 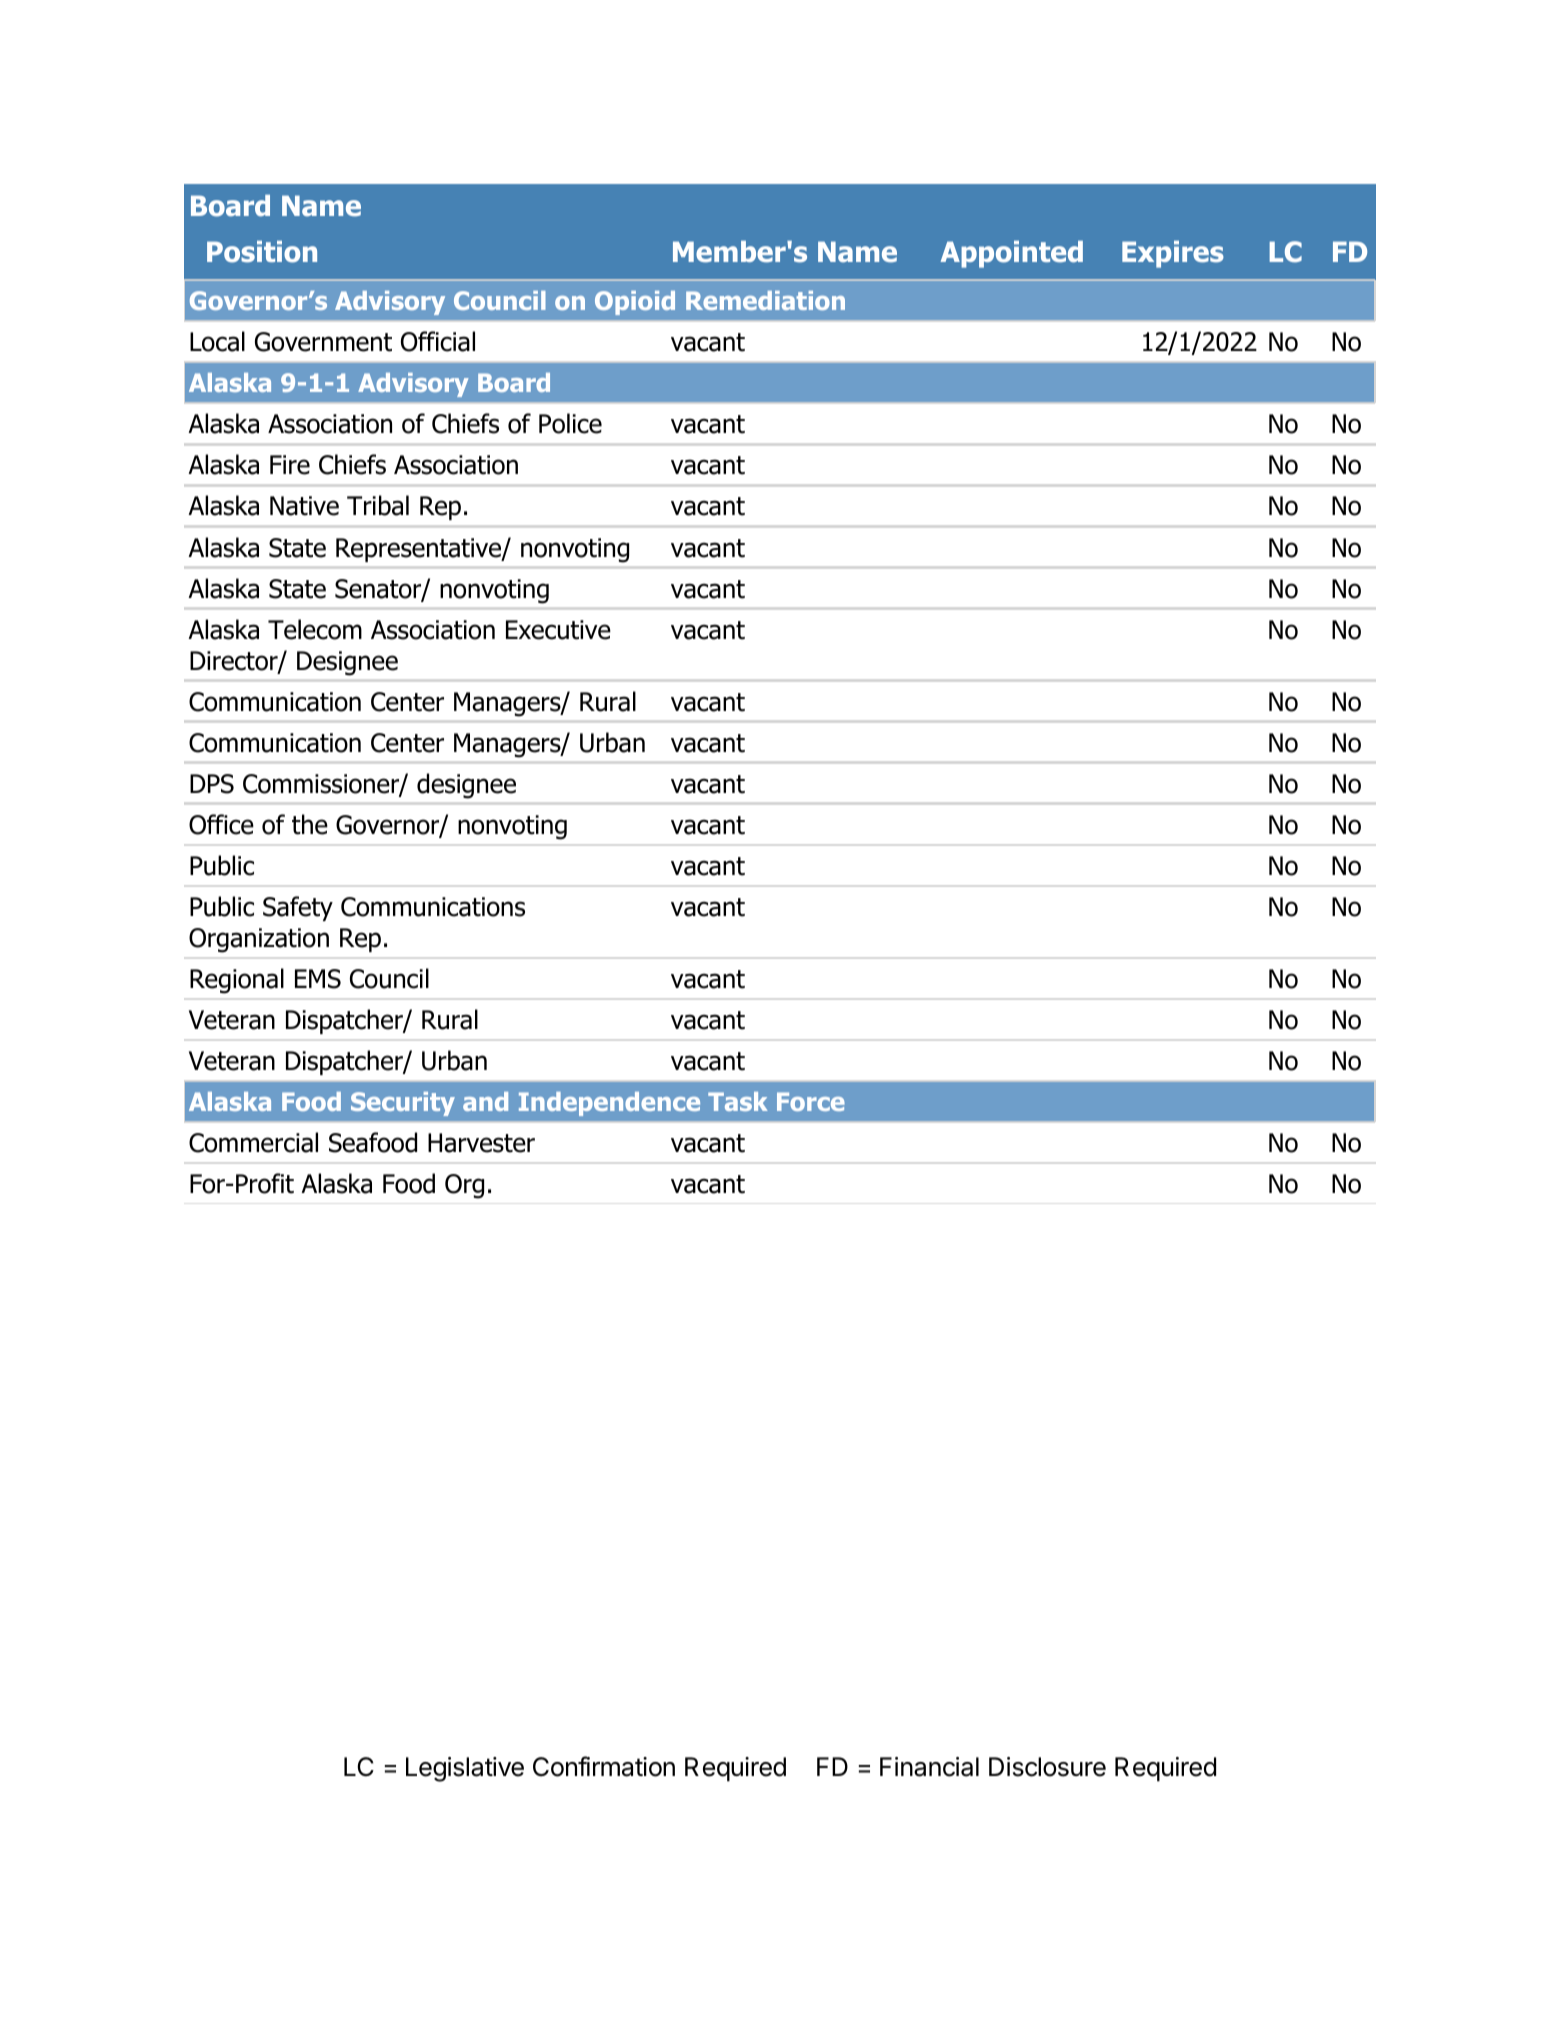 I want to click on Commercial, so click(x=253, y=1142).
